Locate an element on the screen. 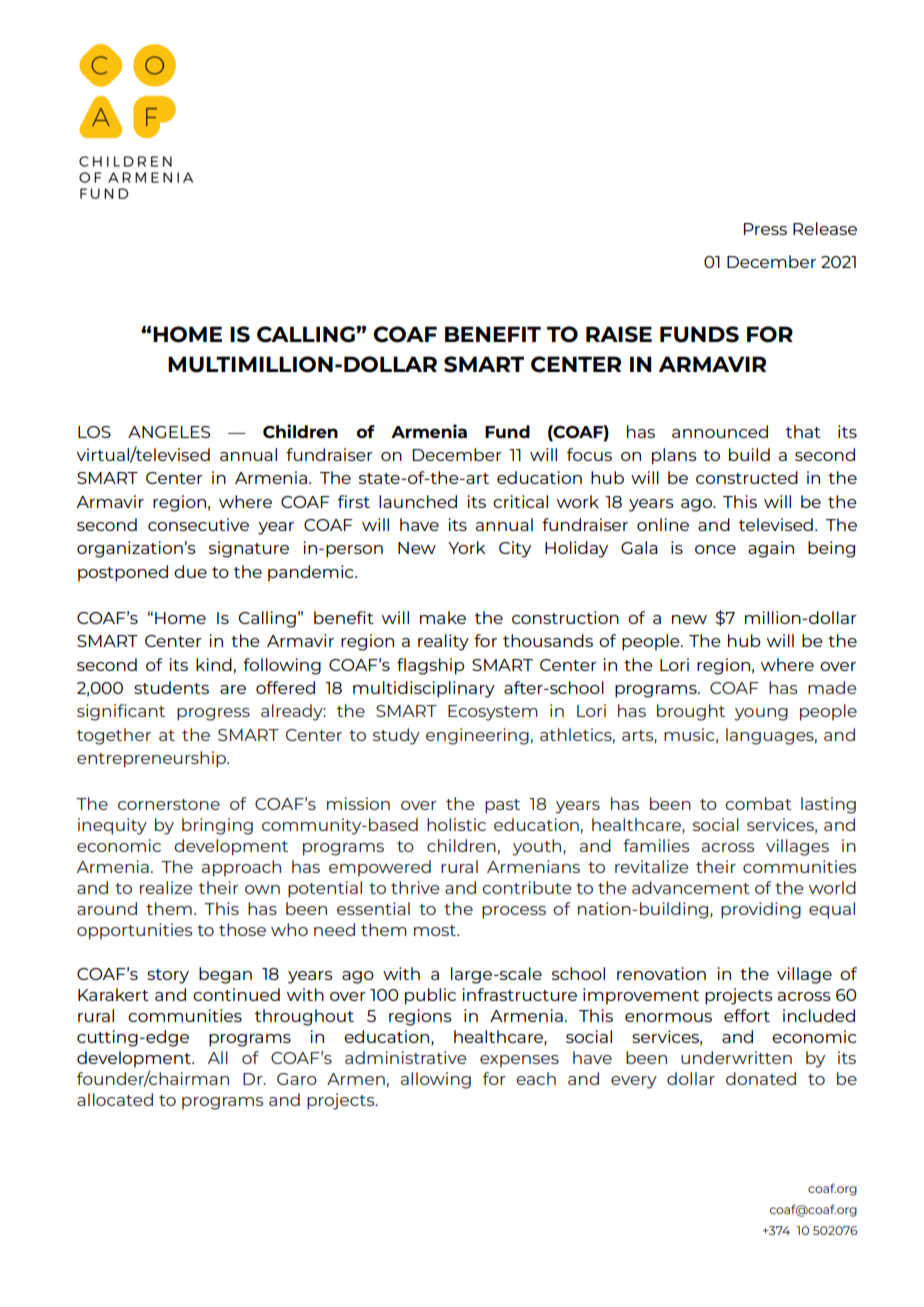 Image resolution: width=924 pixels, height=1307 pixels. young is located at coordinates (761, 714).
